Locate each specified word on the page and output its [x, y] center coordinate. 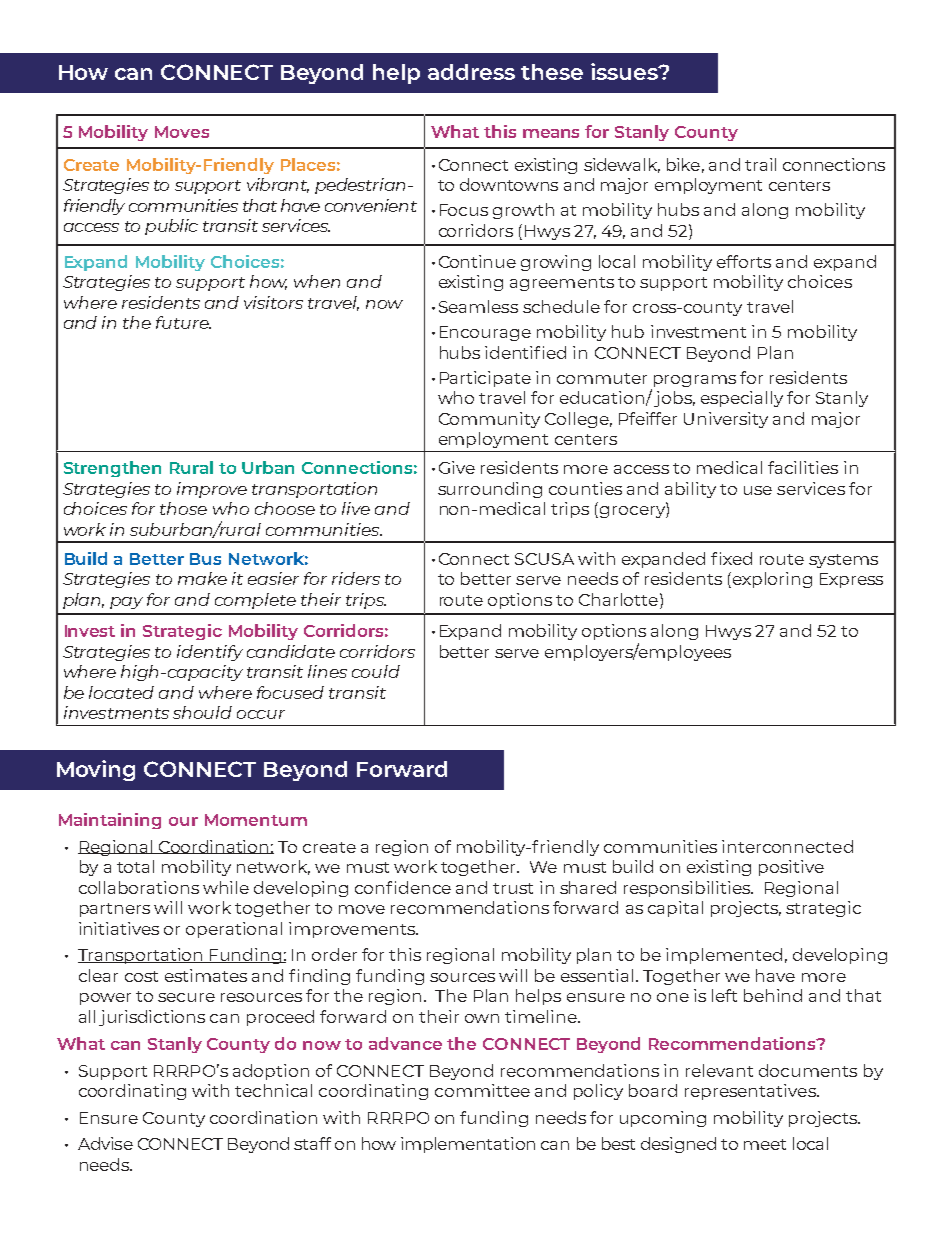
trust [513, 888]
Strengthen [112, 469]
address [471, 72]
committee [482, 1090]
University [726, 420]
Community [489, 420]
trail [760, 164]
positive [791, 868]
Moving [96, 770]
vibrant [278, 185]
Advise [105, 1143]
